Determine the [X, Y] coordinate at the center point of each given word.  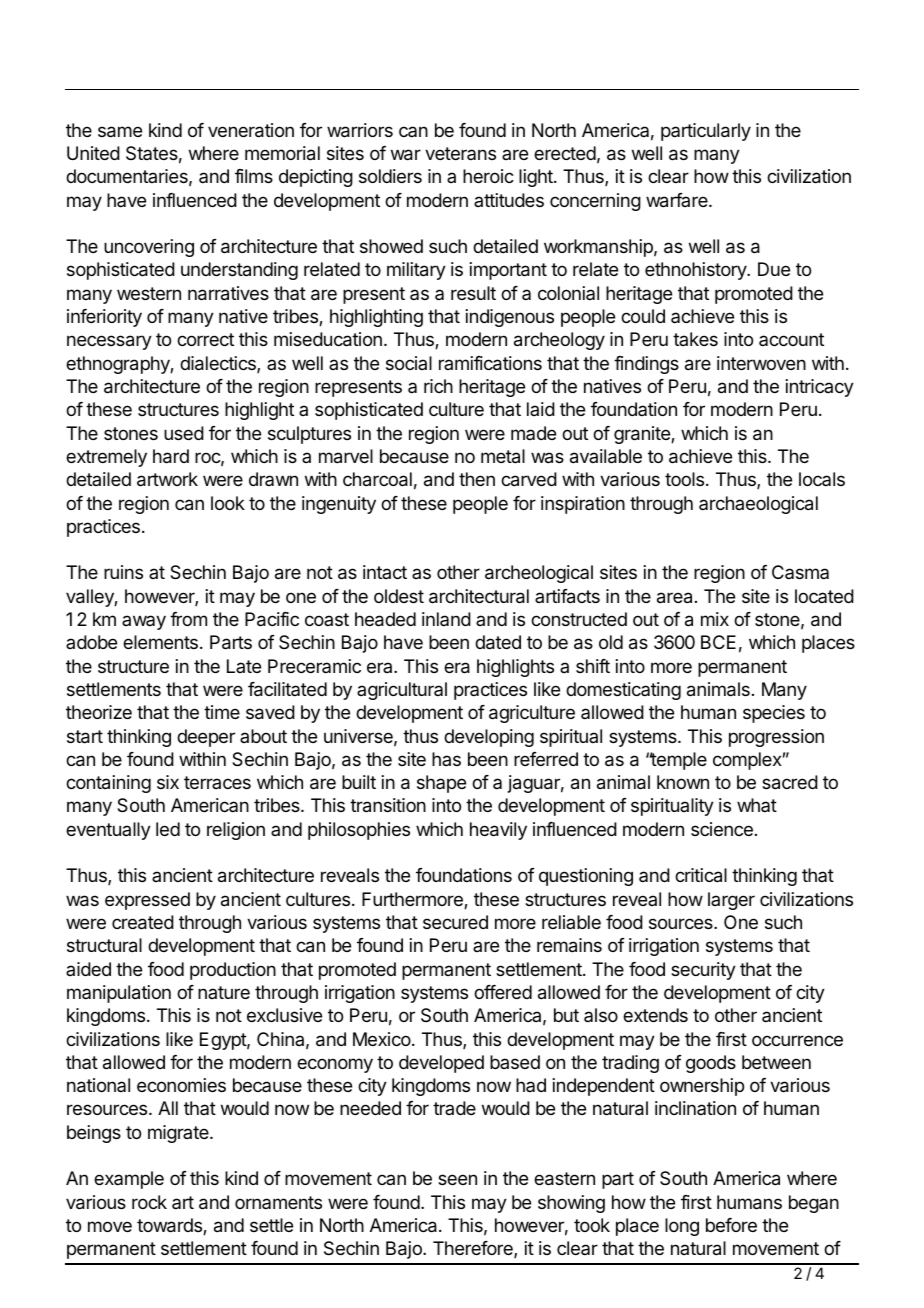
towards [170, 1226]
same [120, 132]
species [774, 714]
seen [457, 1179]
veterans [460, 153]
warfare [678, 200]
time [222, 712]
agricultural [402, 691]
